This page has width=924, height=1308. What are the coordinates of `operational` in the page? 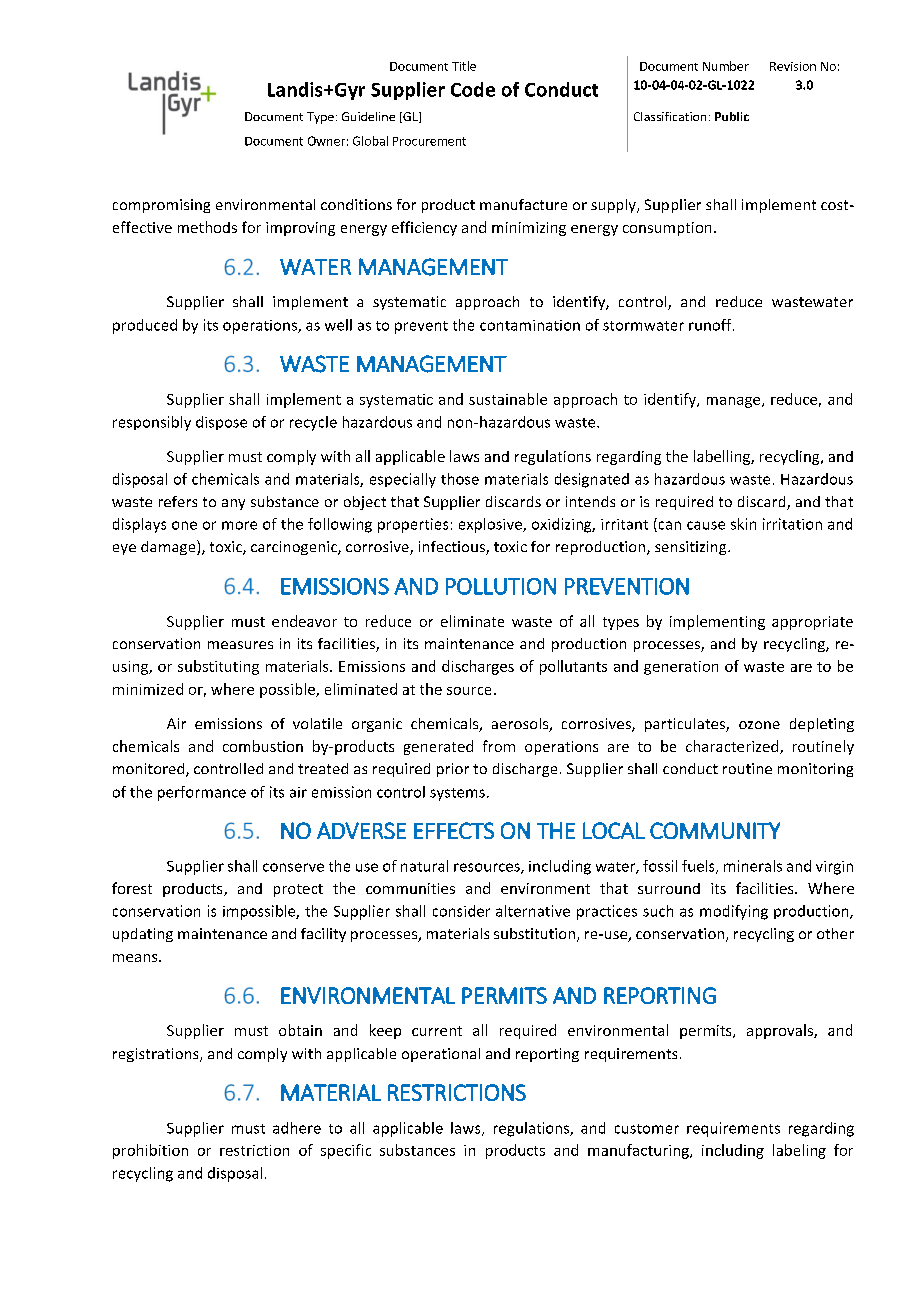 It's located at (441, 1055).
